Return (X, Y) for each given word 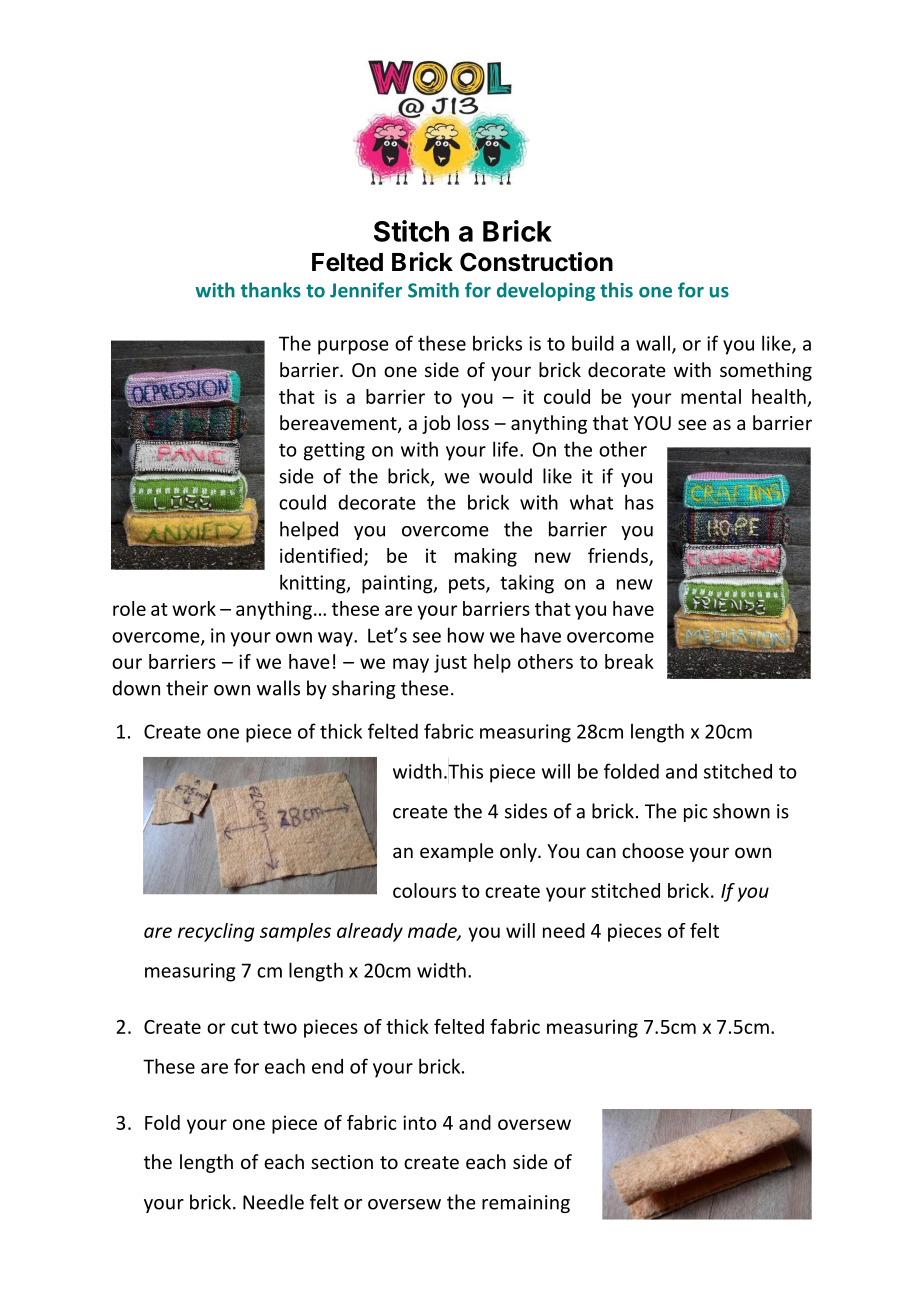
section (342, 1162)
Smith (433, 290)
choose (653, 850)
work (194, 608)
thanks (271, 290)
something (766, 371)
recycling (216, 932)
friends (619, 556)
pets (468, 585)
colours (424, 890)
